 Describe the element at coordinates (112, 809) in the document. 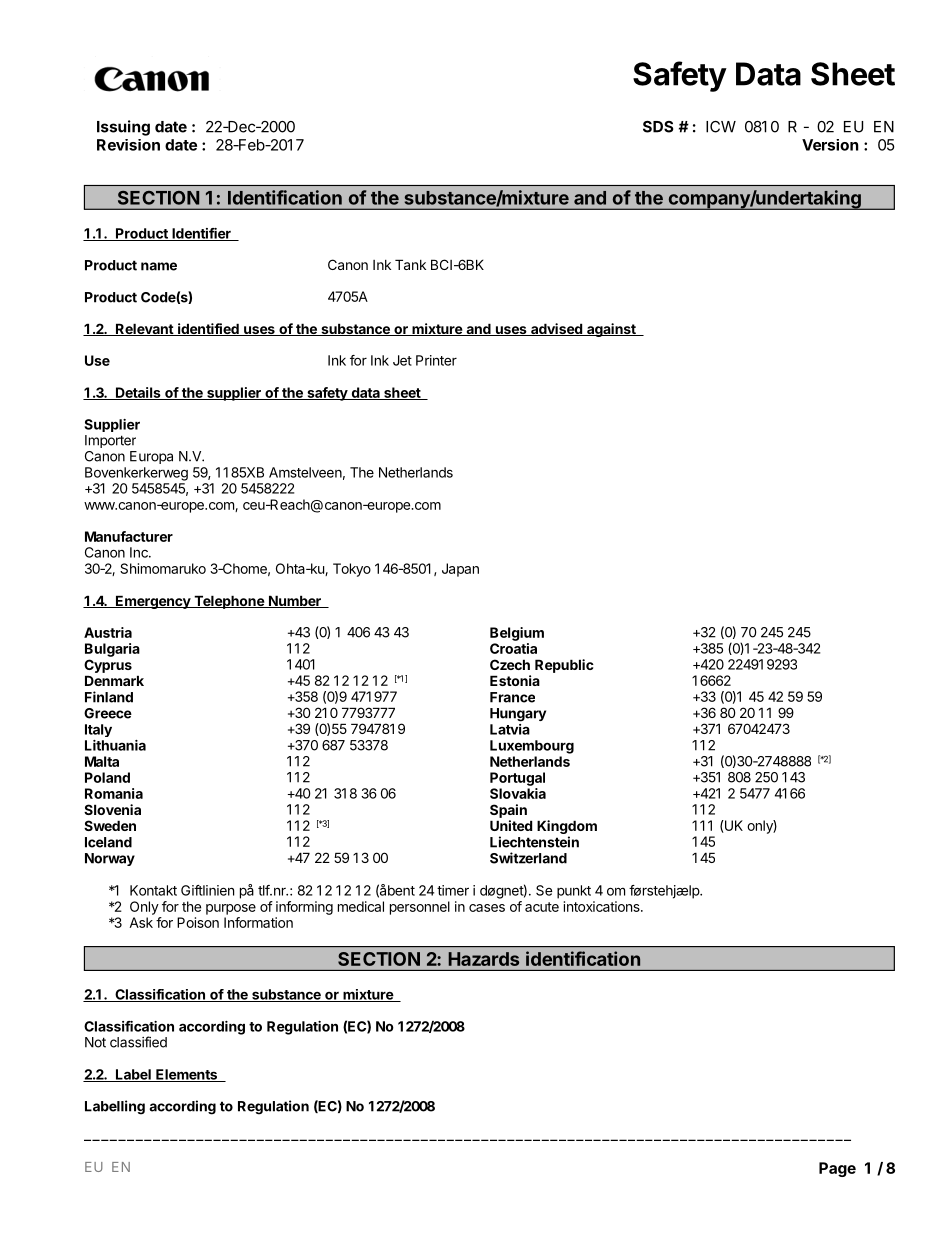

I see `Slovenia` at that location.
